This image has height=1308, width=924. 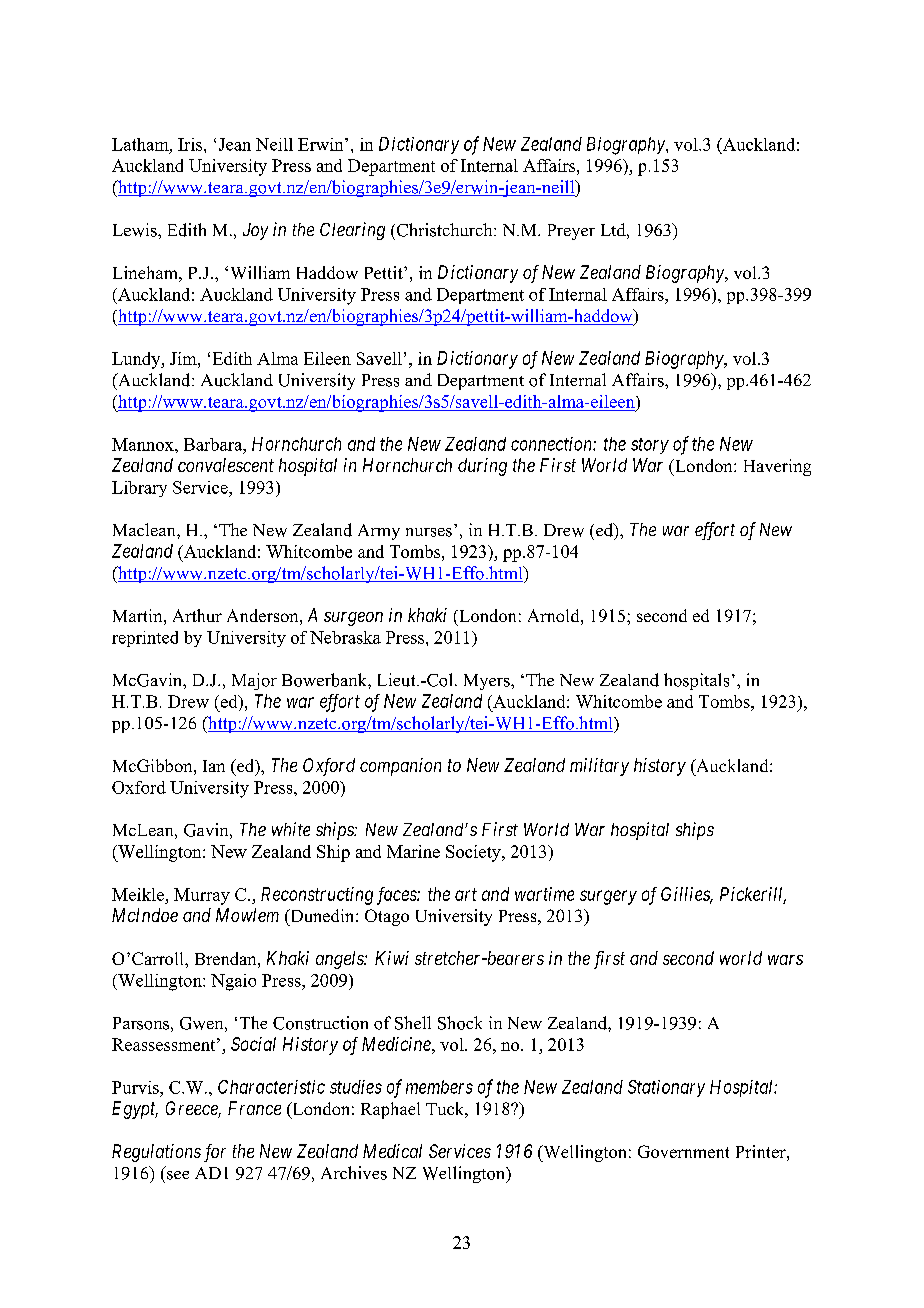 What do you see at coordinates (214, 766) in the image?
I see `Ian` at bounding box center [214, 766].
